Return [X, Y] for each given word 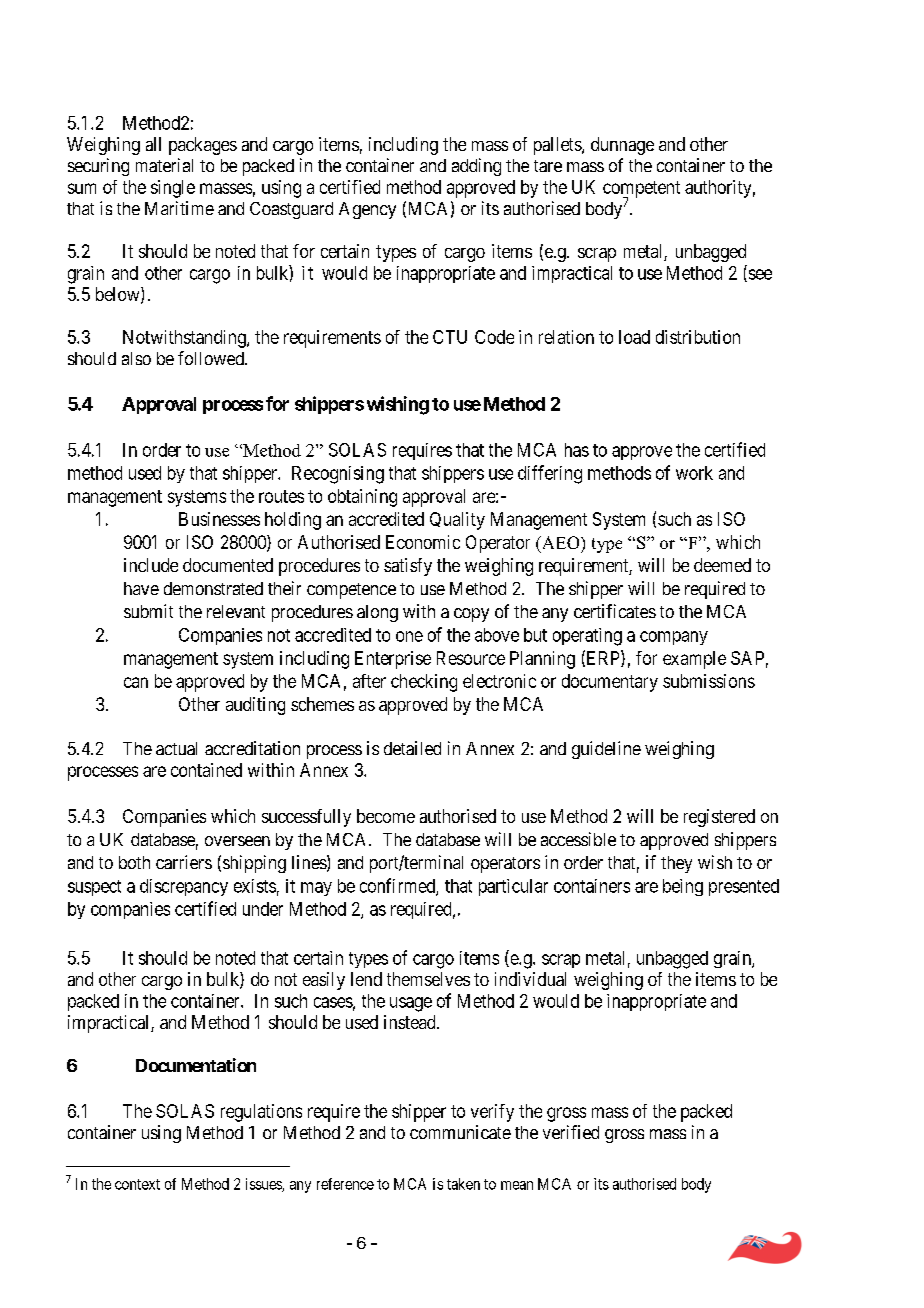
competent [641, 190]
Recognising [338, 475]
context [137, 1184]
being [683, 887]
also [136, 358]
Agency [367, 210]
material [164, 165]
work [694, 473]
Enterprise [393, 660]
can [136, 682]
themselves [428, 979]
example [694, 660]
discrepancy [184, 887]
